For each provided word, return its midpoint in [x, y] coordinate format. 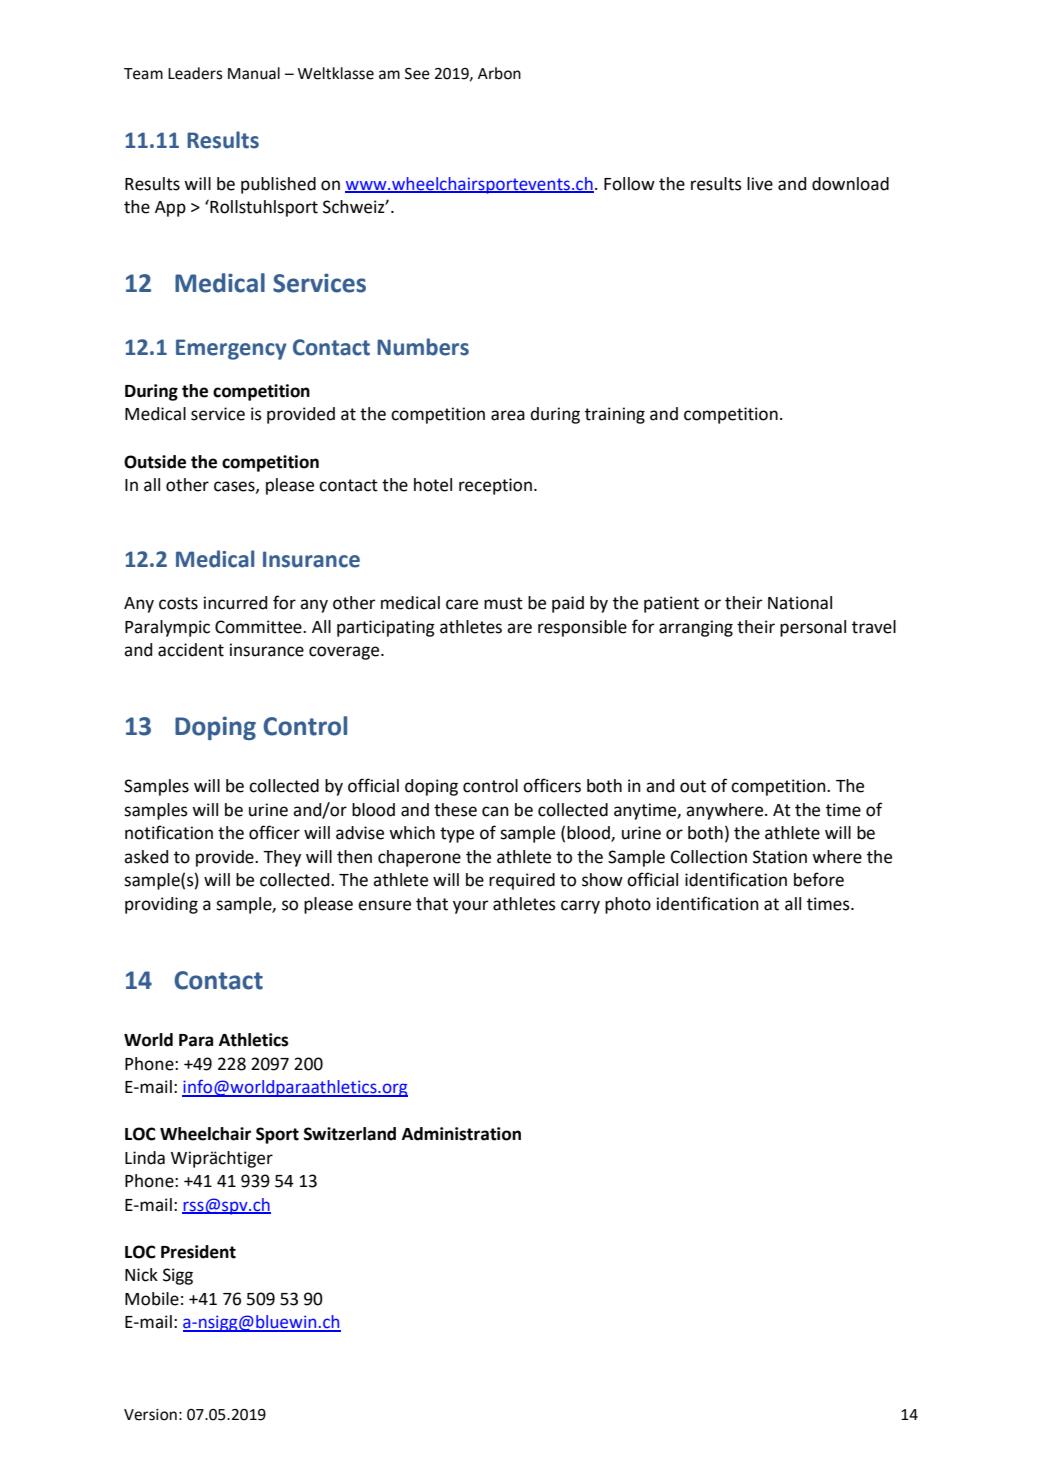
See [417, 74]
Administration [461, 1134]
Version [150, 1415]
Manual [254, 73]
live [760, 184]
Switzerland [350, 1134]
